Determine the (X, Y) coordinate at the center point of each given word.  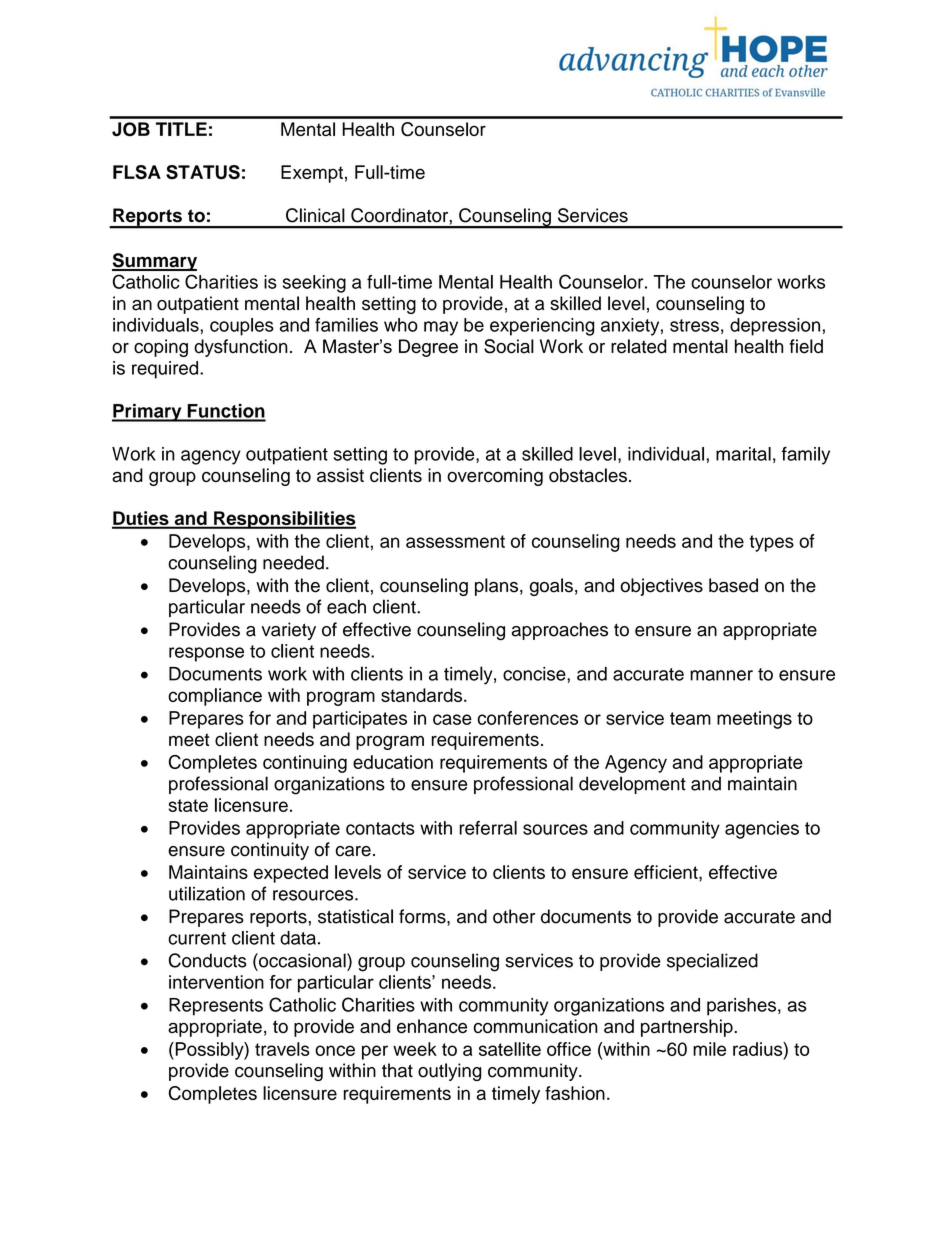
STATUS (203, 172)
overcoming (495, 477)
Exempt (312, 174)
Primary (148, 413)
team (690, 718)
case (452, 719)
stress (694, 325)
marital (743, 454)
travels (282, 1049)
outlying (449, 1072)
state (188, 805)
